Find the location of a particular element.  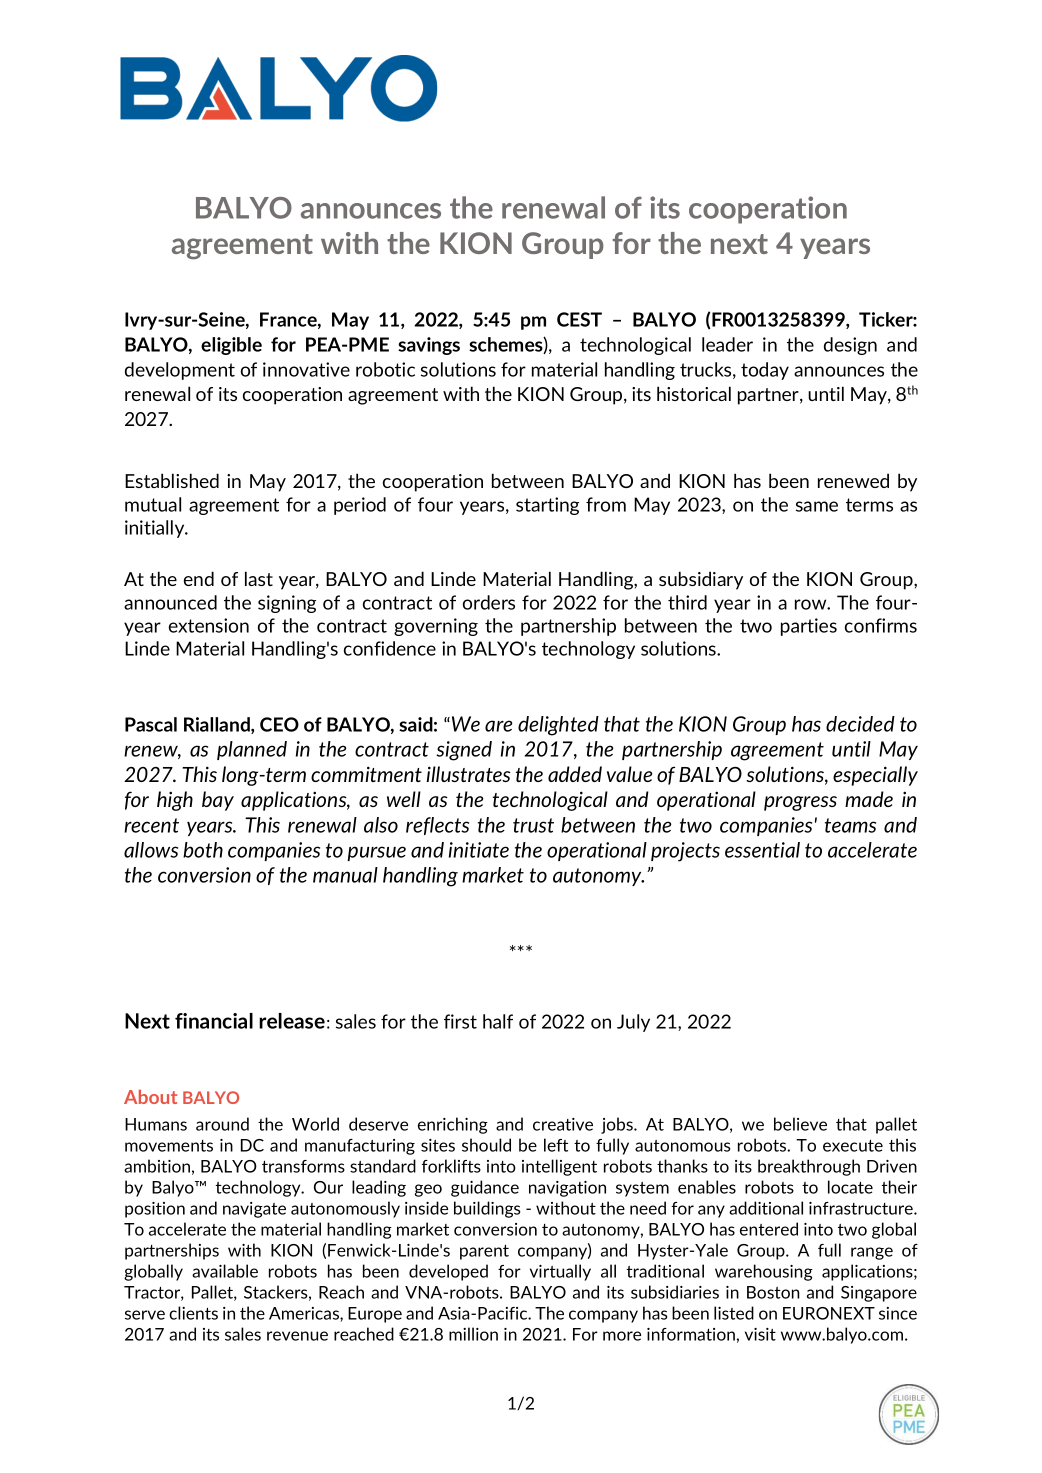

virtually is located at coordinates (560, 1272).
